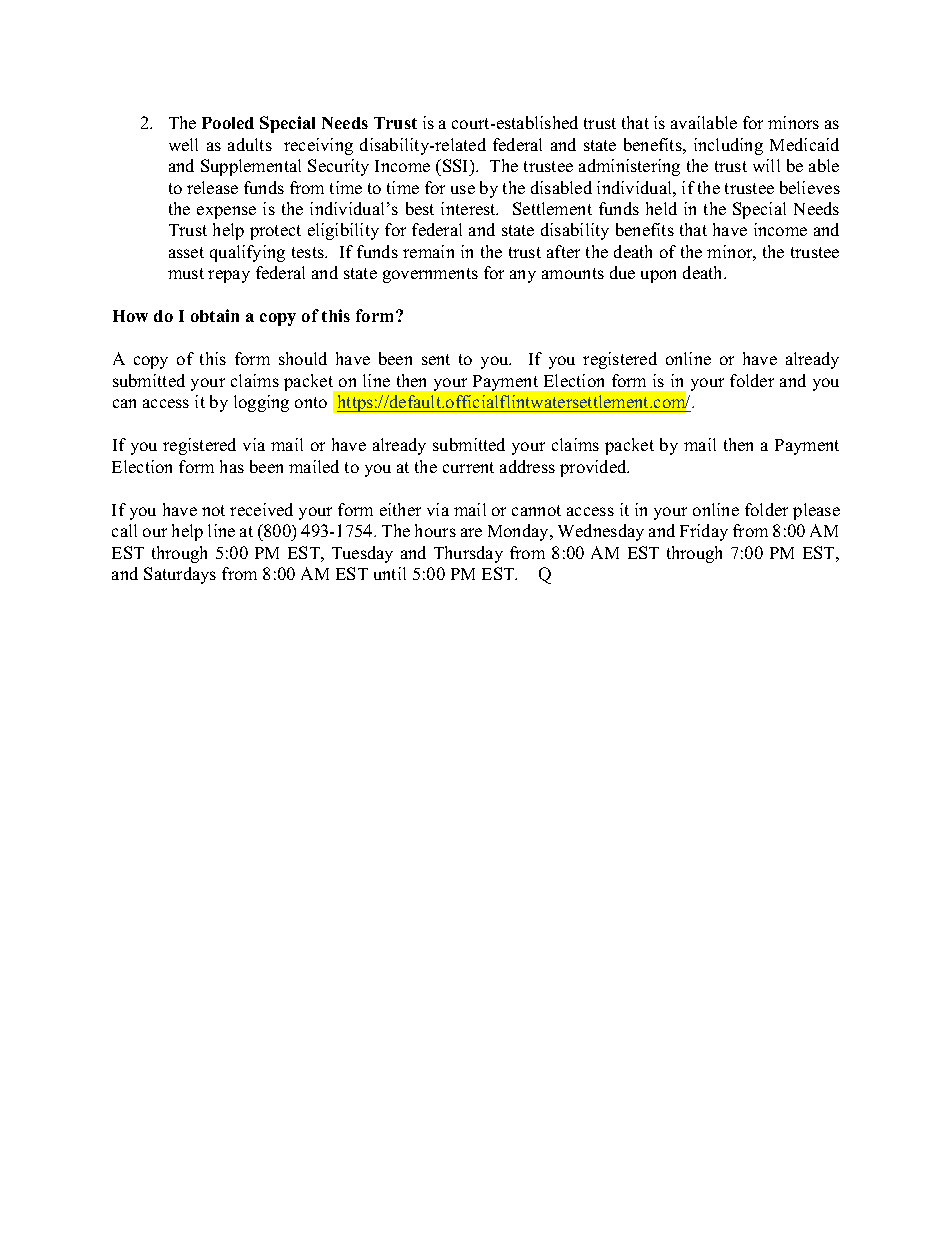 This document has height=1233, width=952. I want to click on logging, so click(261, 403).
